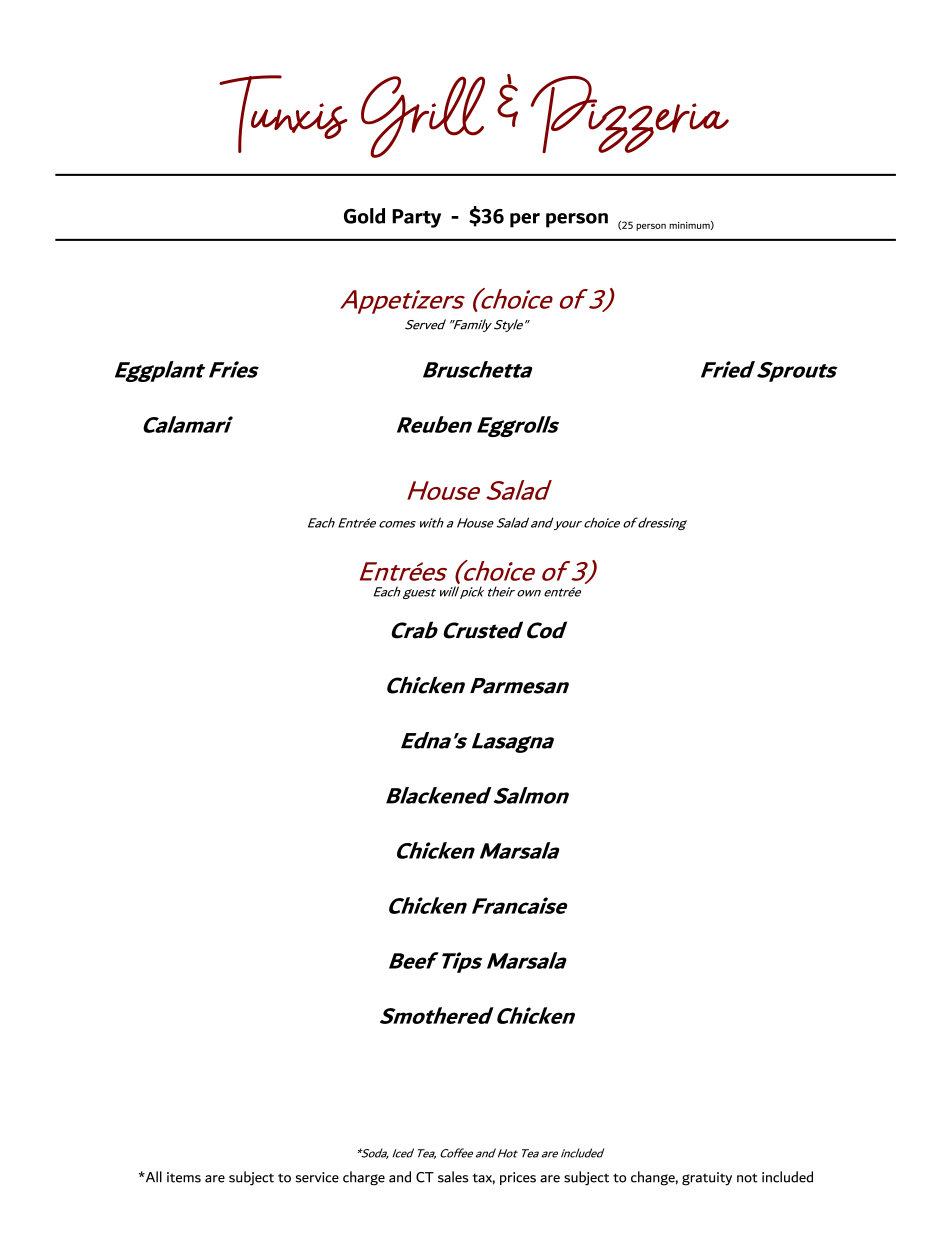 The image size is (952, 1233). I want to click on Gold, so click(364, 216).
